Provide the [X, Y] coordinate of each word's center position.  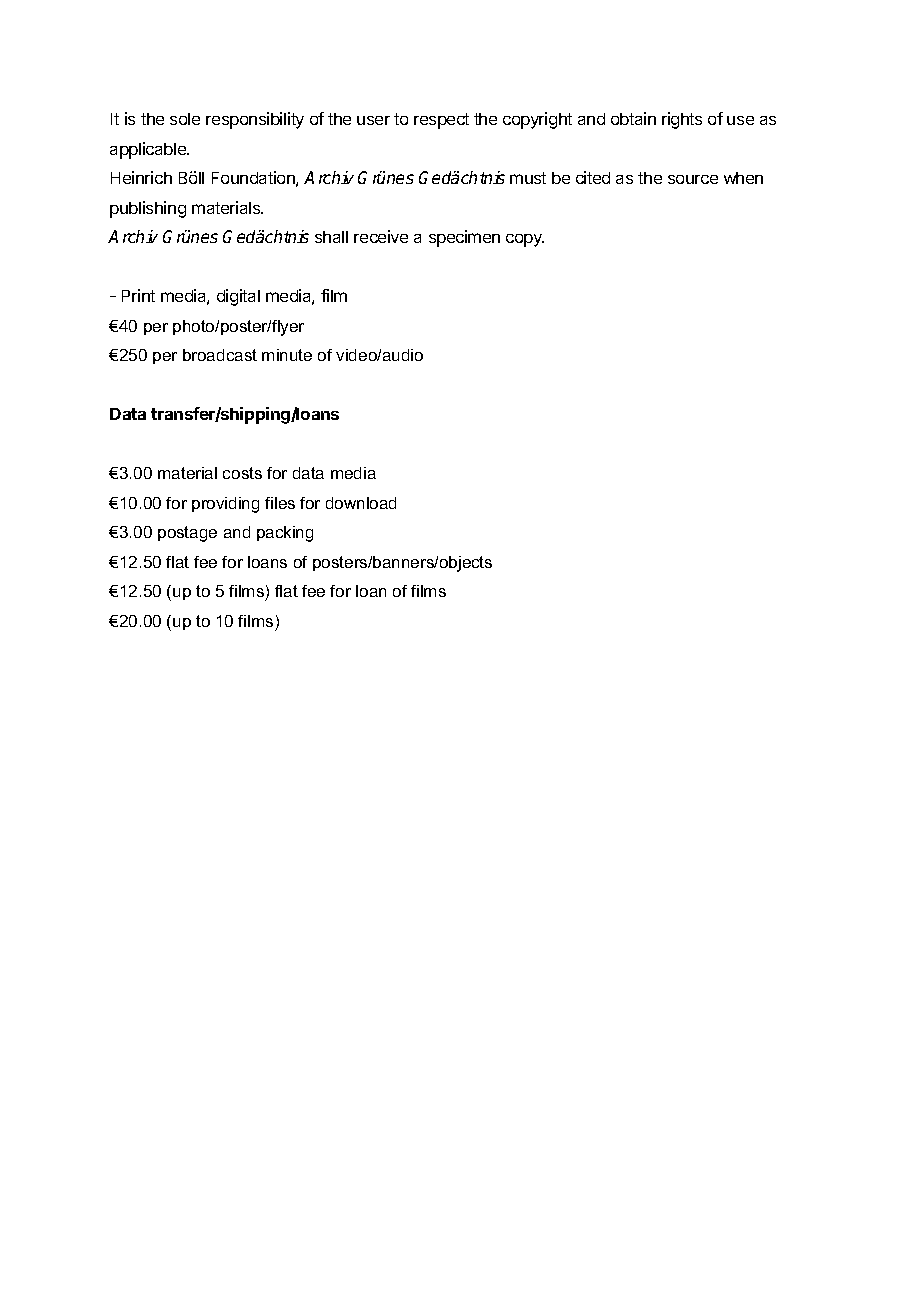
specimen [464, 238]
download [361, 503]
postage [187, 534]
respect [441, 121]
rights [682, 120]
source [693, 179]
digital [238, 297]
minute [287, 355]
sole [185, 119]
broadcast [220, 355]
